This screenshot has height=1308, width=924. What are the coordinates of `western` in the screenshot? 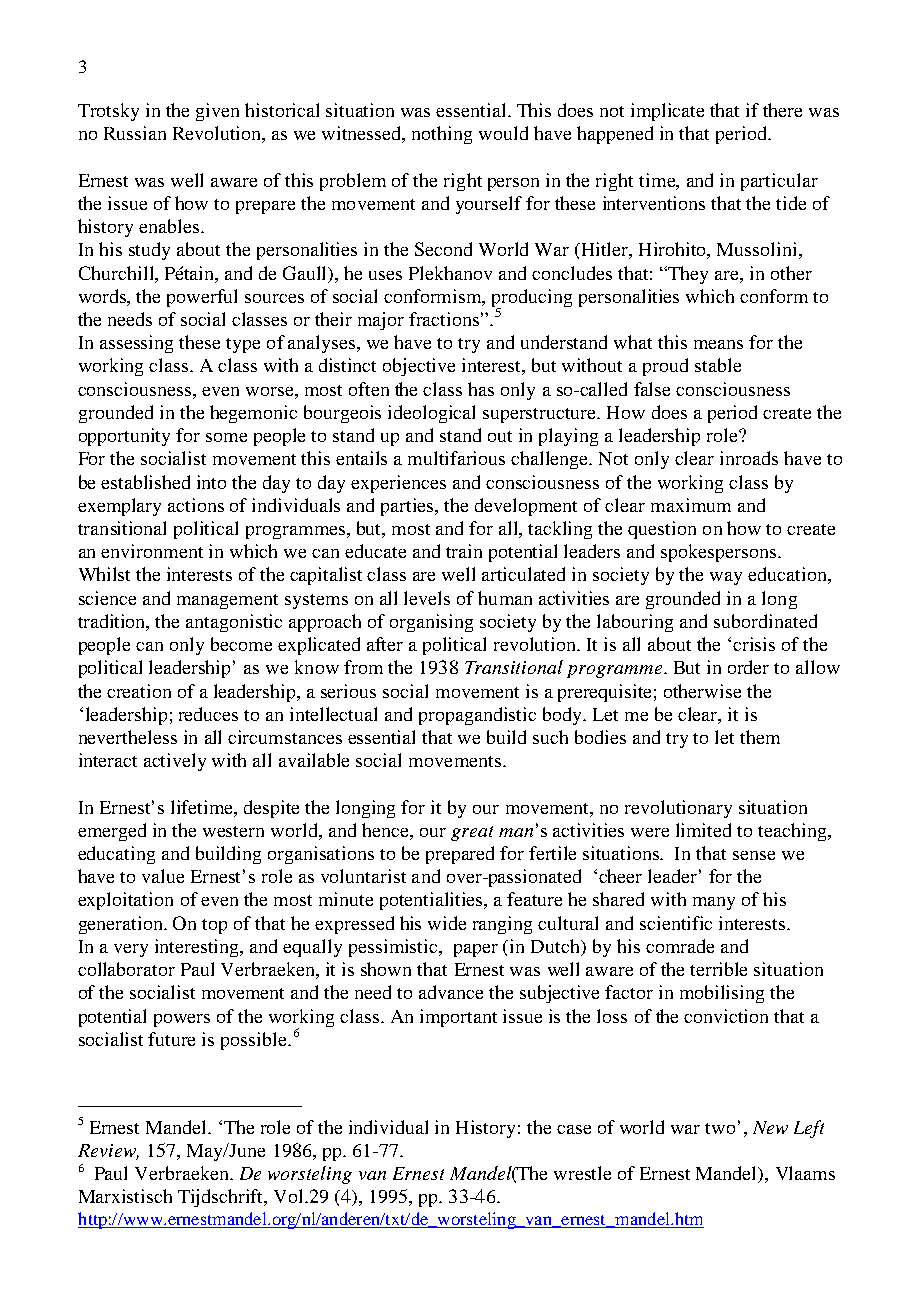 It's located at (233, 831).
